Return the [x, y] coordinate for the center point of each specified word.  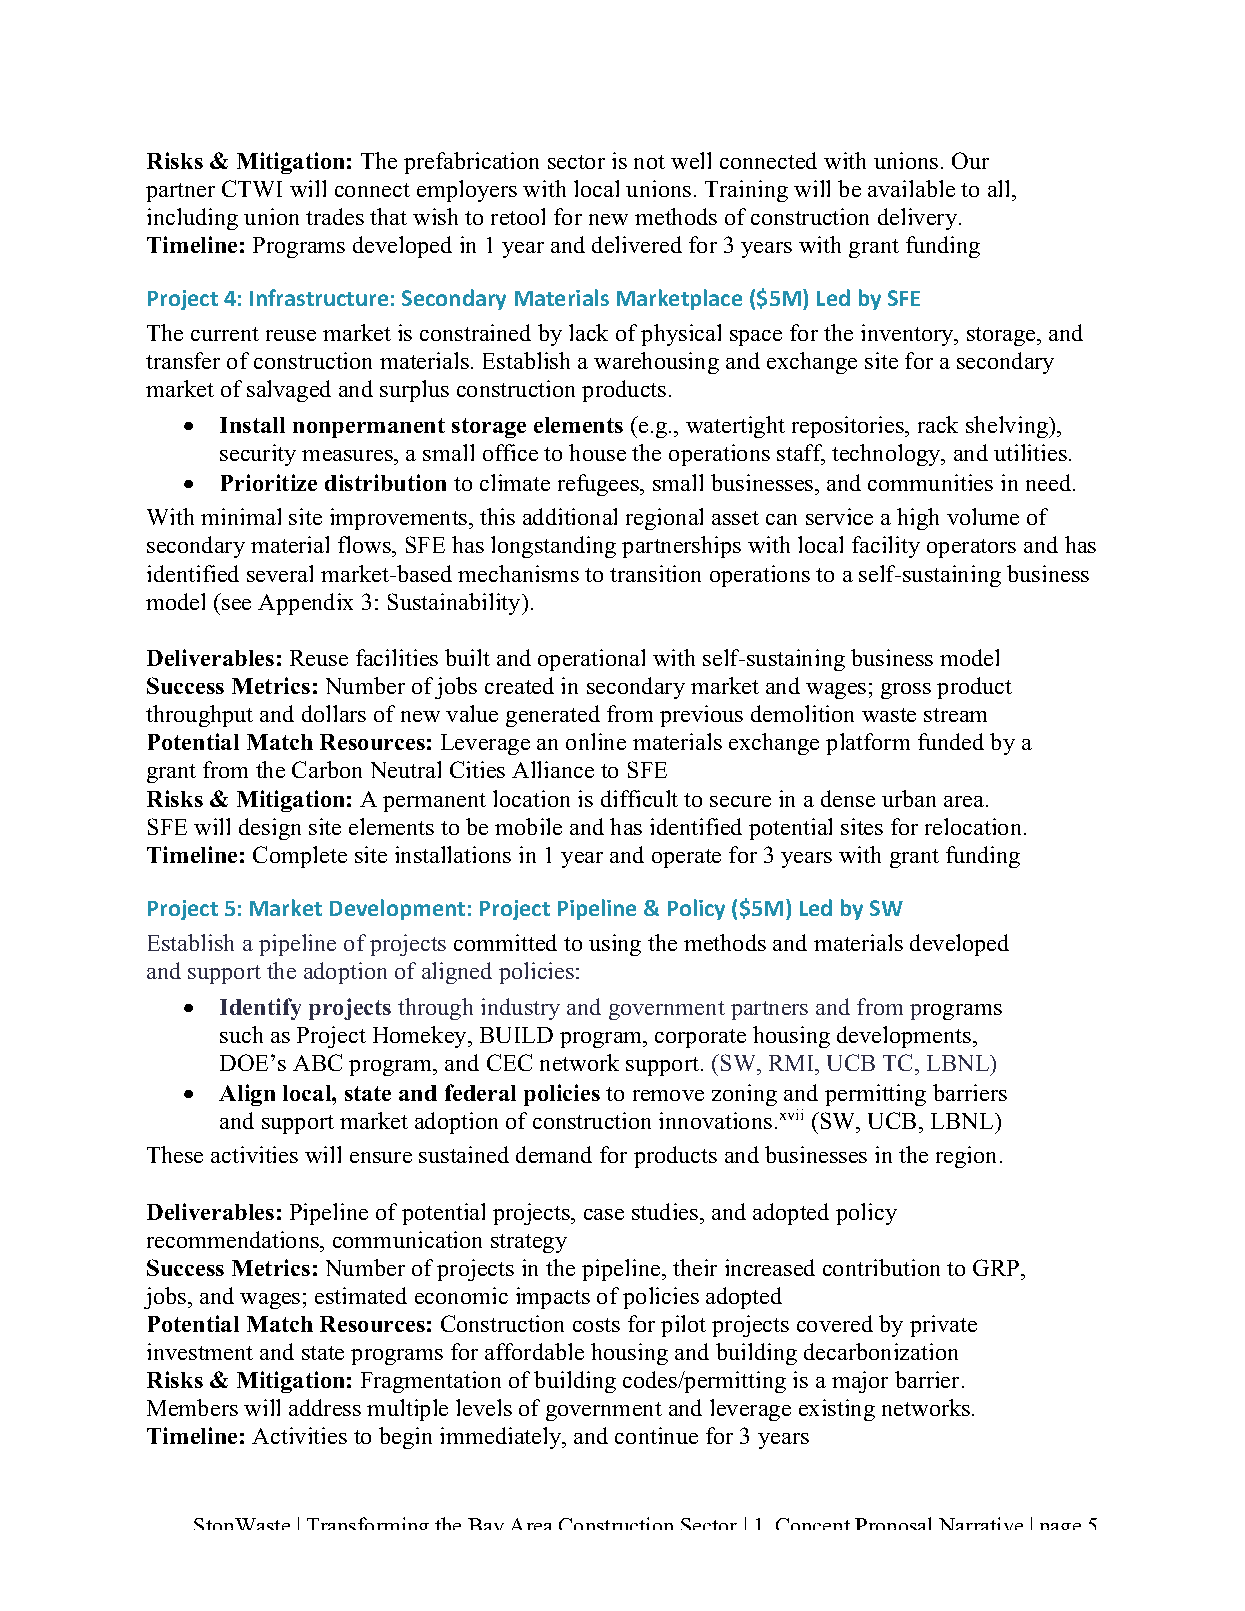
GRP [997, 1267]
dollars [334, 713]
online [596, 741]
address [325, 1407]
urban [909, 798]
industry [520, 1009]
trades [335, 216]
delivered [637, 244]
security [258, 455]
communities [930, 482]
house [597, 452]
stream [955, 715]
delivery [919, 219]
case [604, 1214]
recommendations [234, 1239]
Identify [260, 1009]
